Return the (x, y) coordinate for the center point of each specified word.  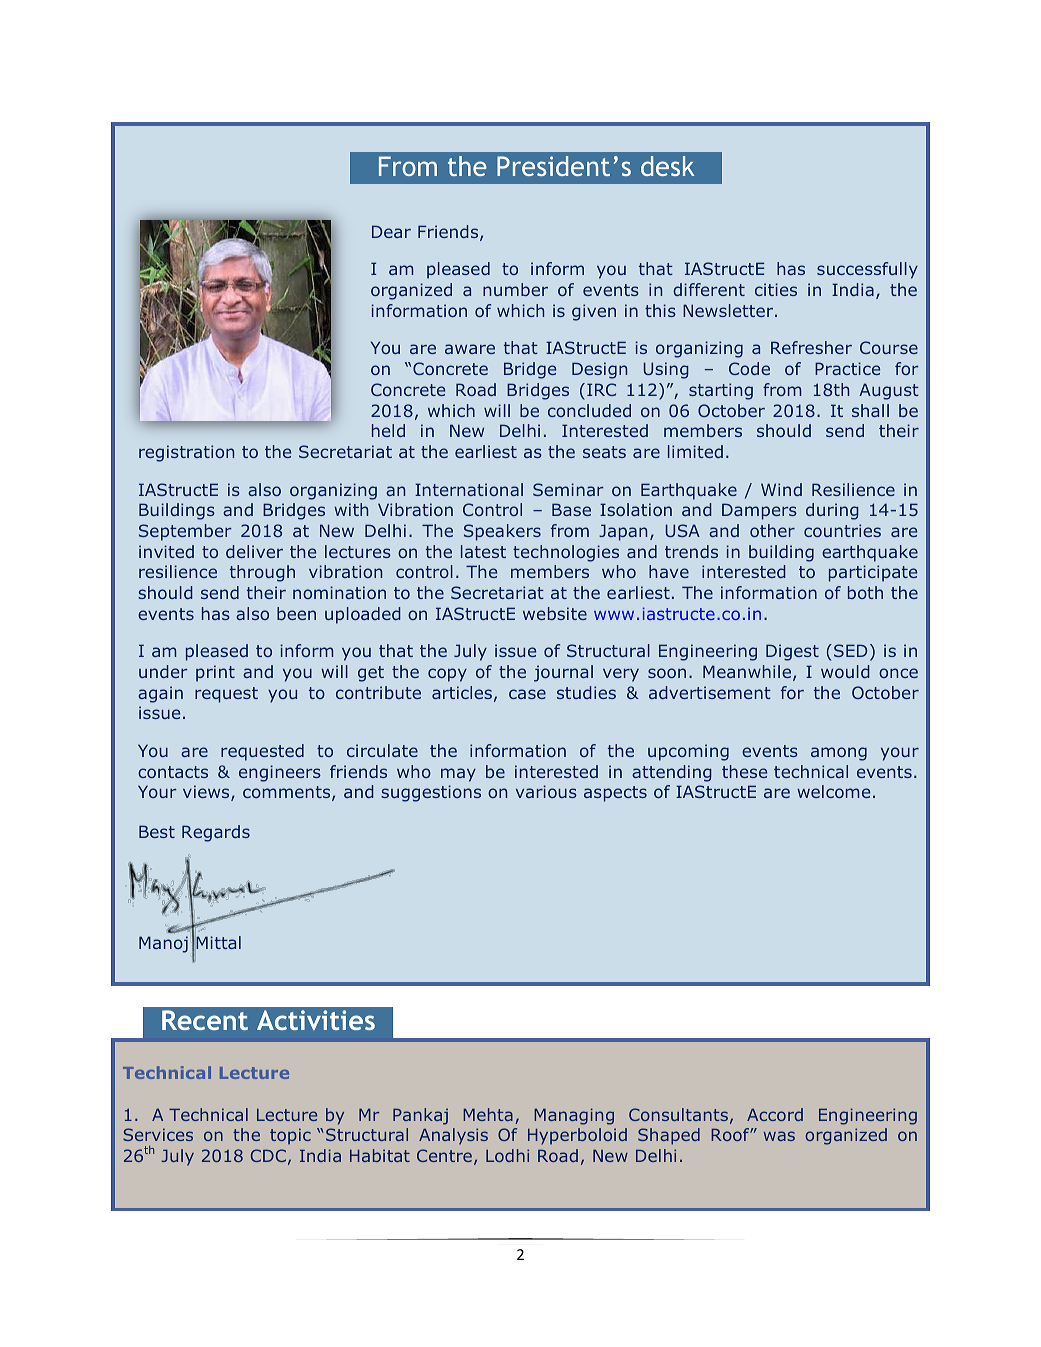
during (832, 511)
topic (290, 1136)
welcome (833, 791)
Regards (216, 833)
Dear (391, 231)
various (546, 791)
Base (571, 509)
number (515, 289)
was (779, 1136)
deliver (254, 551)
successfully (867, 270)
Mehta (488, 1114)
